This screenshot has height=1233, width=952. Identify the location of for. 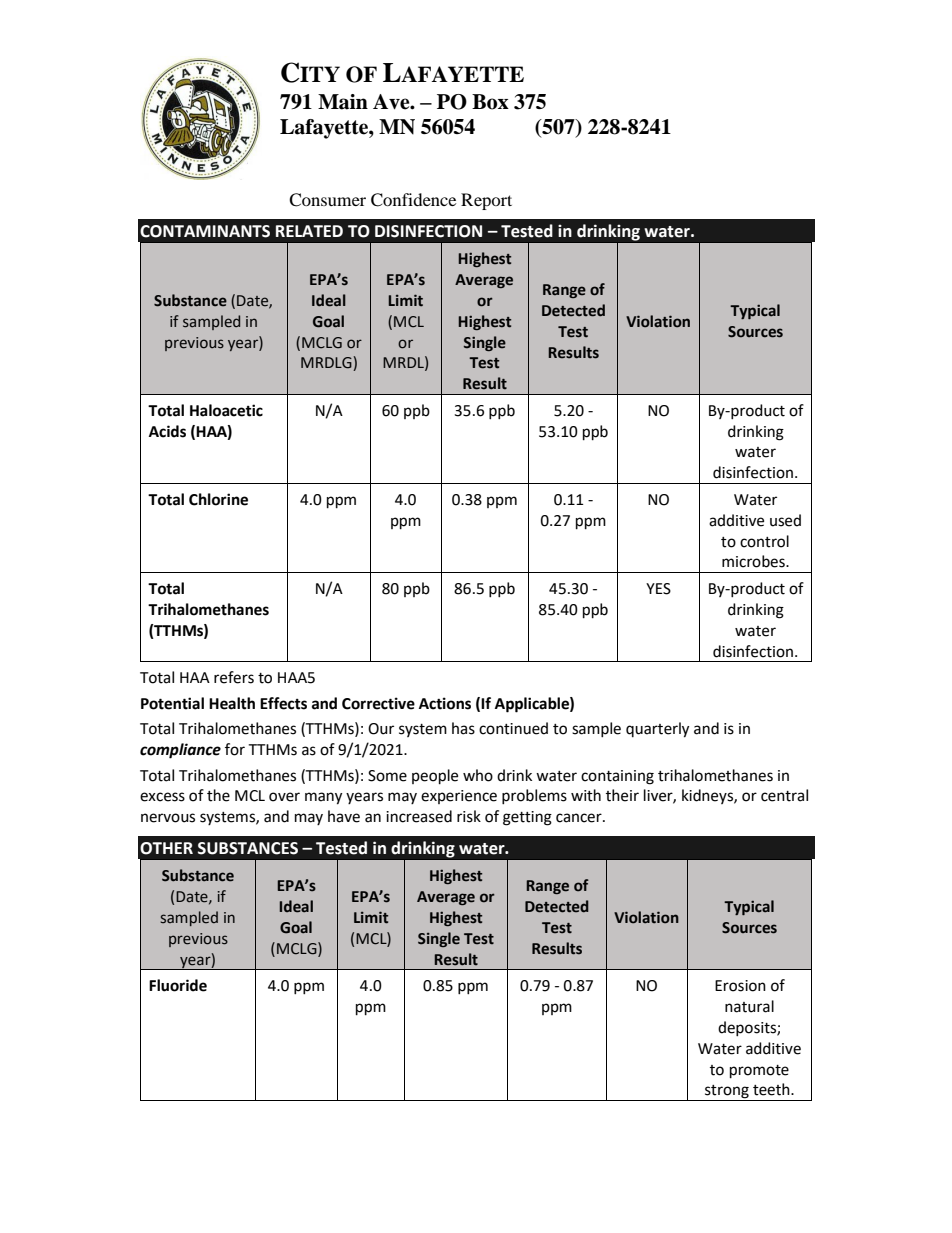
(235, 749).
